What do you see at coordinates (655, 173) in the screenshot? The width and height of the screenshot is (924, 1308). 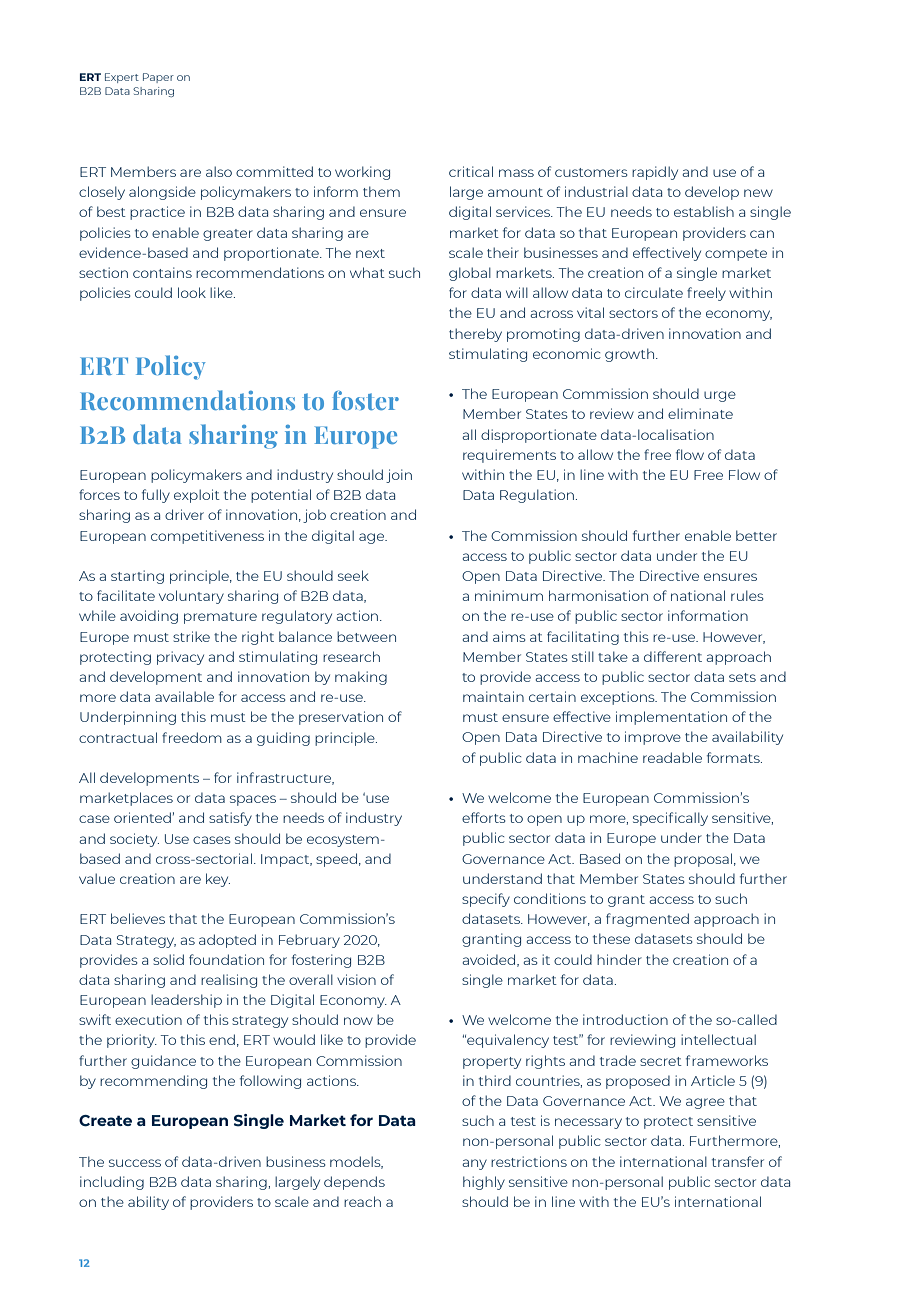 I see `rapidly` at bounding box center [655, 173].
